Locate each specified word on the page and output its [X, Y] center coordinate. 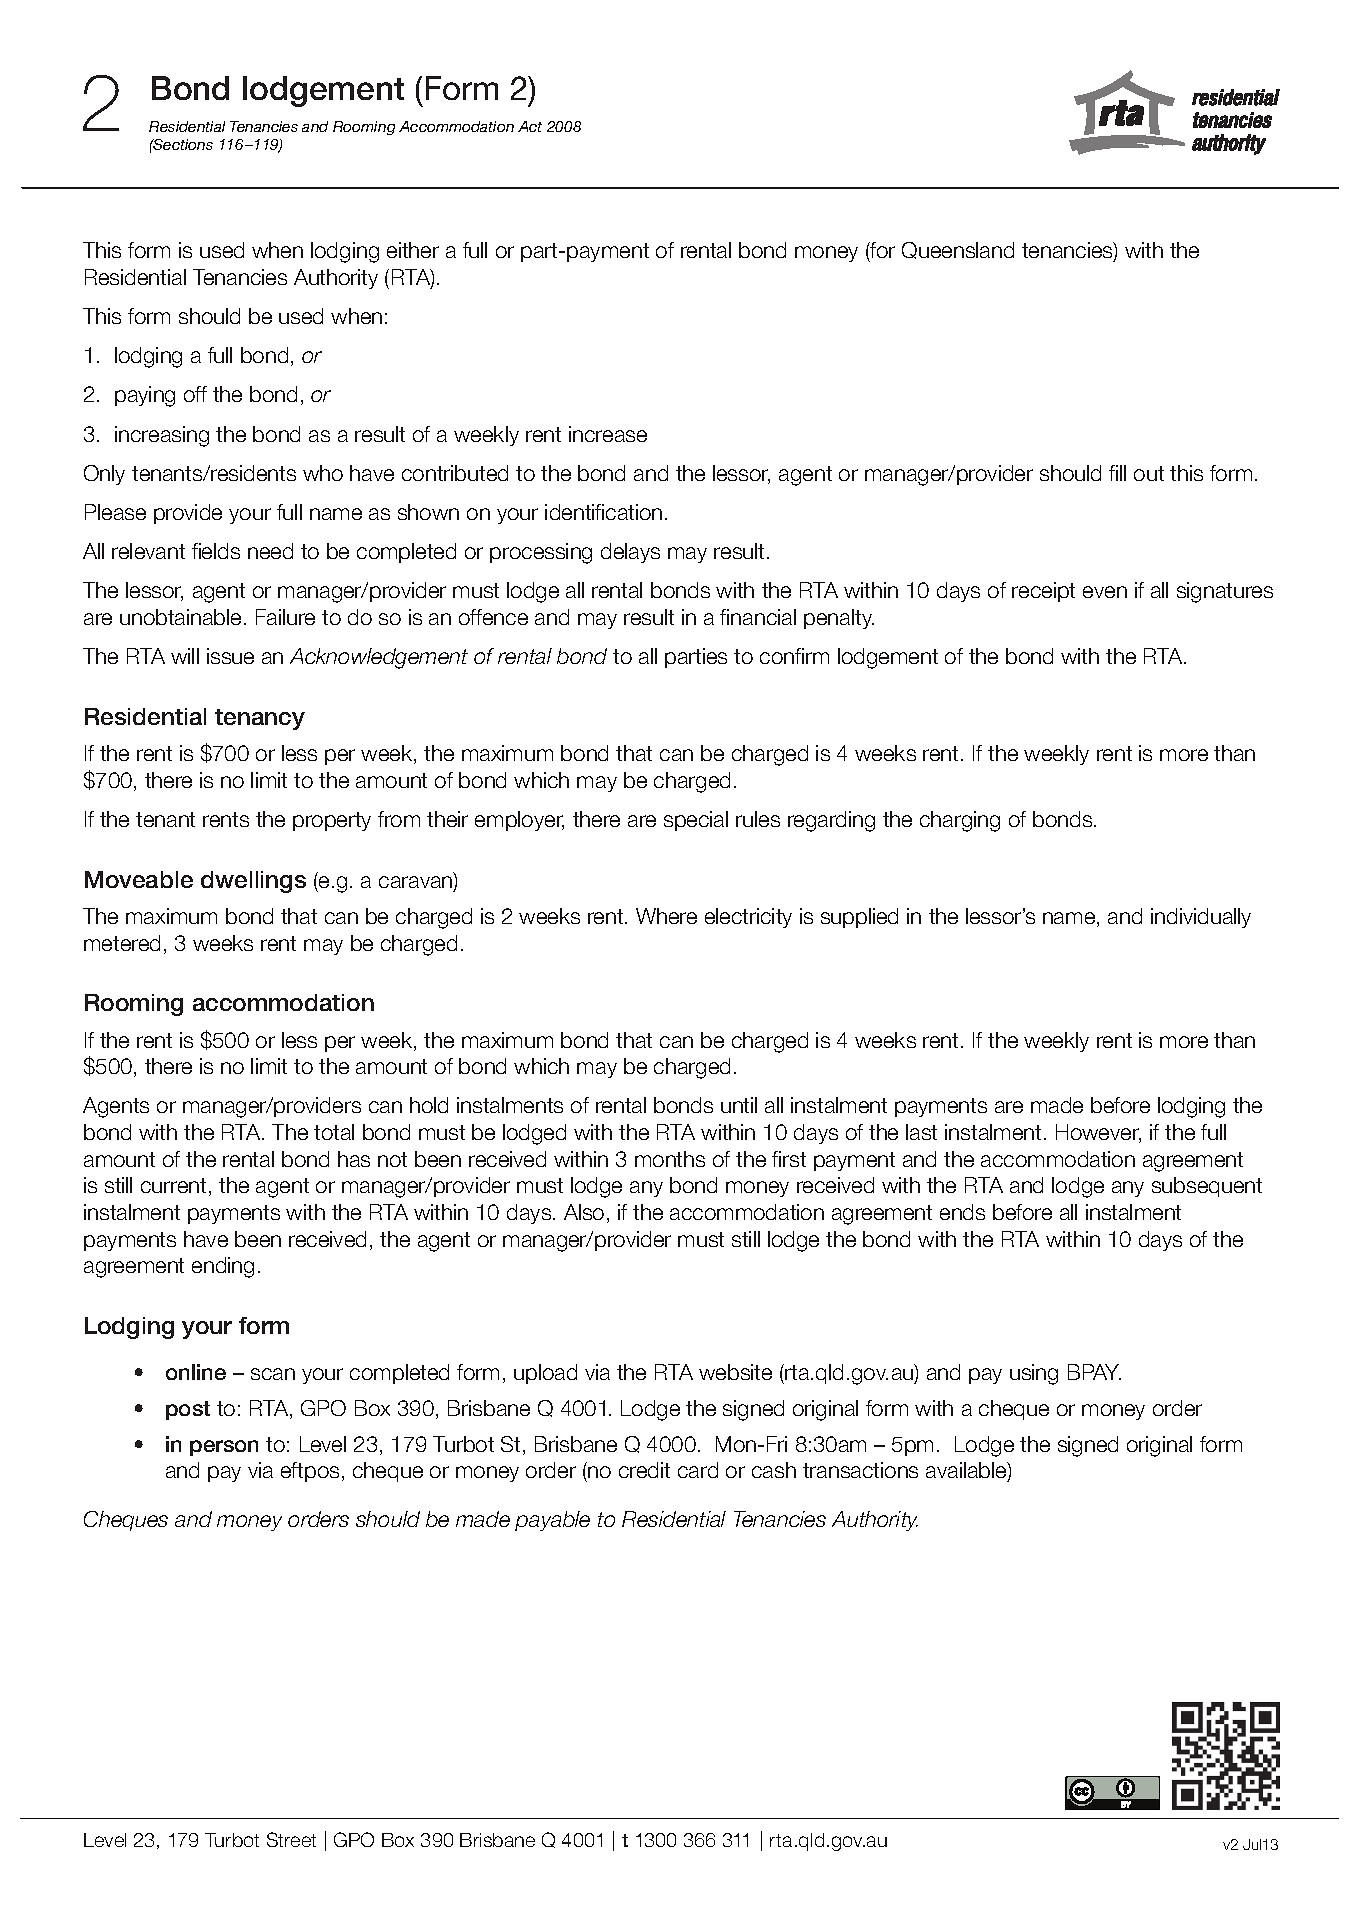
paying [145, 396]
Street [291, 1839]
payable [552, 1521]
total [334, 1132]
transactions [860, 1470]
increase [608, 434]
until [739, 1105]
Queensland [958, 250]
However [1098, 1133]
